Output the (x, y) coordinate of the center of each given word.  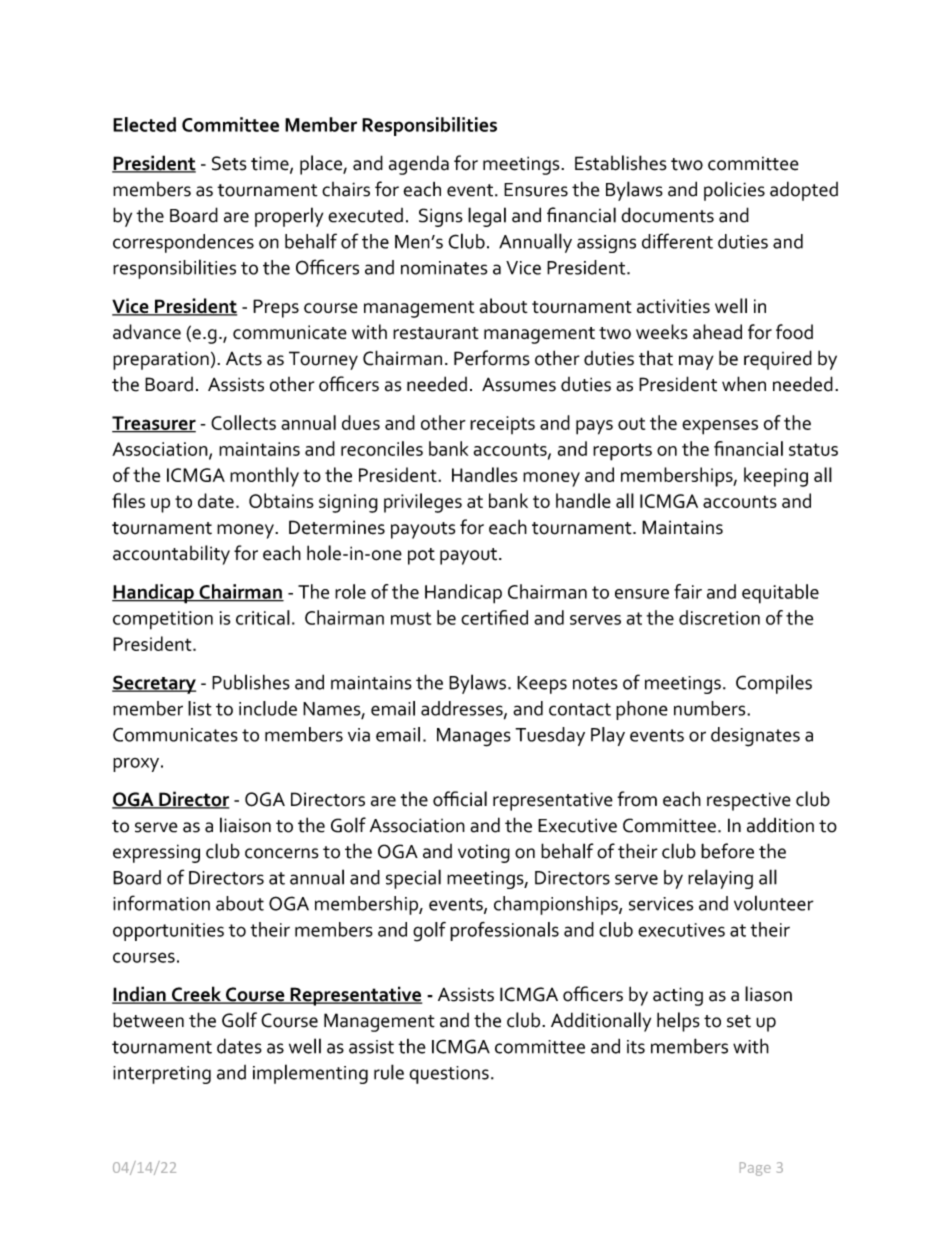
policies (734, 191)
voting (484, 853)
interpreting (162, 1075)
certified (494, 617)
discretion (719, 617)
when (744, 384)
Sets (229, 163)
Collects (243, 422)
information (161, 903)
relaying (720, 879)
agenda (419, 165)
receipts (502, 425)
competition (163, 620)
